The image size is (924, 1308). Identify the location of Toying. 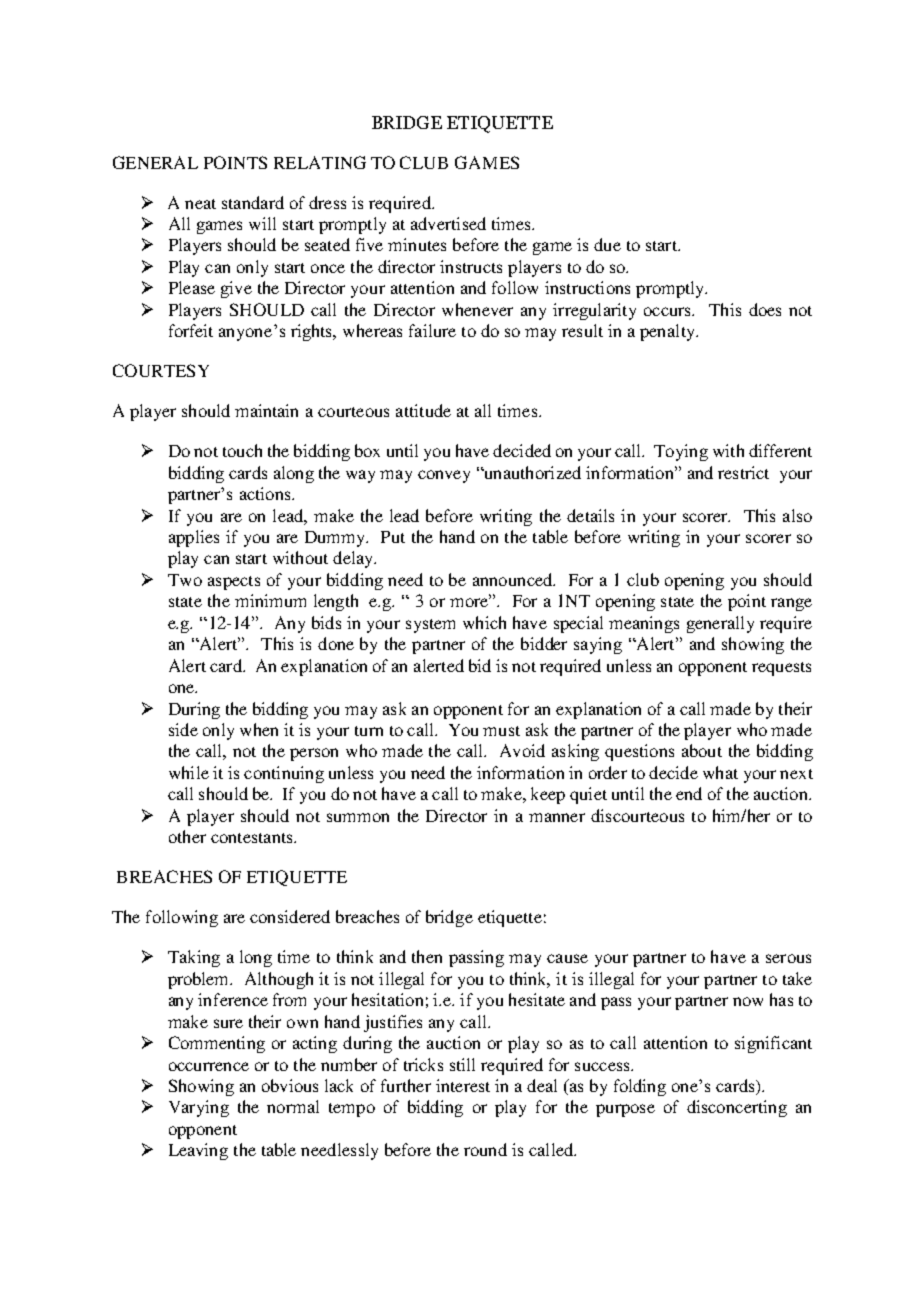
(681, 452).
